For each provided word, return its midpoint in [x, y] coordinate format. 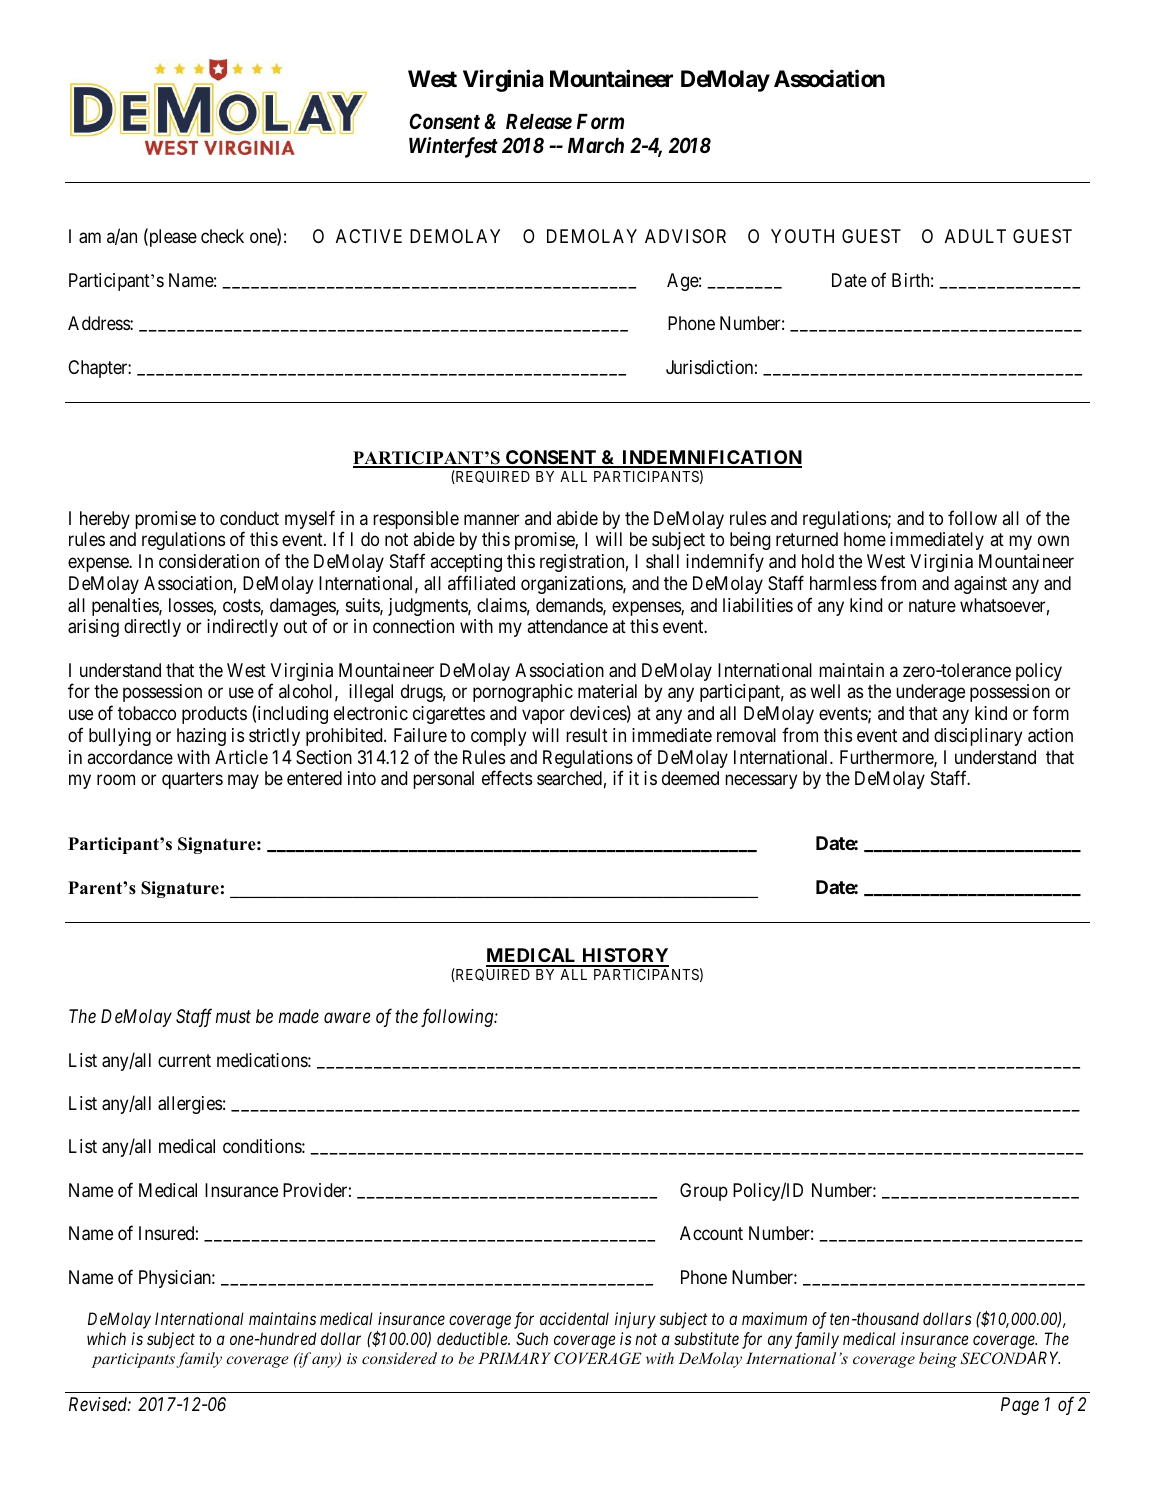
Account [711, 1233]
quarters [192, 780]
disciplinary [978, 737]
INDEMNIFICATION [711, 458]
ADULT [975, 236]
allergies [190, 1105]
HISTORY [624, 957]
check [222, 236]
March [596, 145]
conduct [249, 518]
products [214, 715]
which [106, 1338]
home [865, 539]
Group [704, 1192]
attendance [568, 626]
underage [930, 693]
